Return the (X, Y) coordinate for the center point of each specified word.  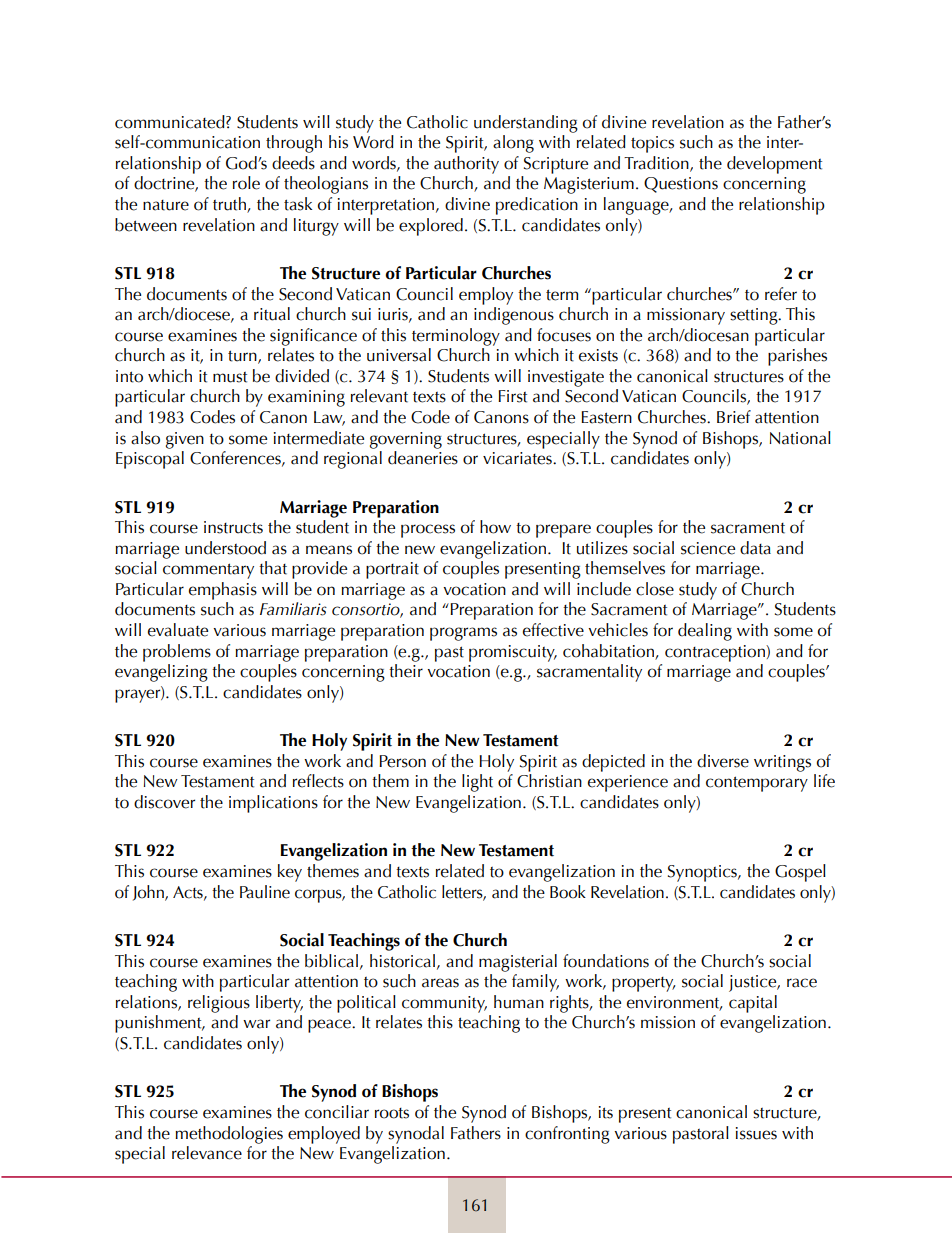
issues (756, 1133)
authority (466, 165)
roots (392, 1113)
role (246, 183)
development (774, 165)
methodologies (229, 1135)
